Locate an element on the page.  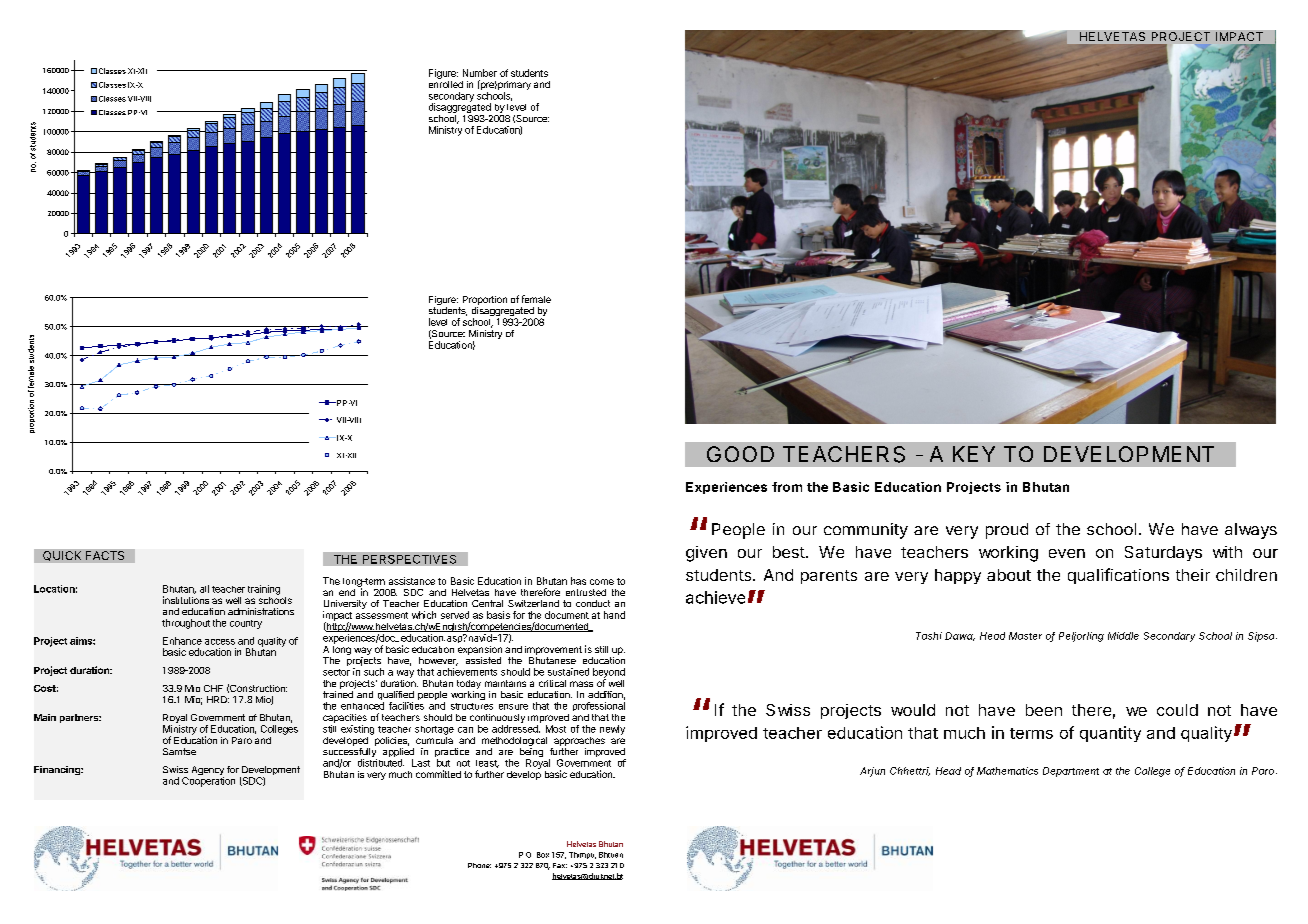
proud is located at coordinates (1007, 531).
